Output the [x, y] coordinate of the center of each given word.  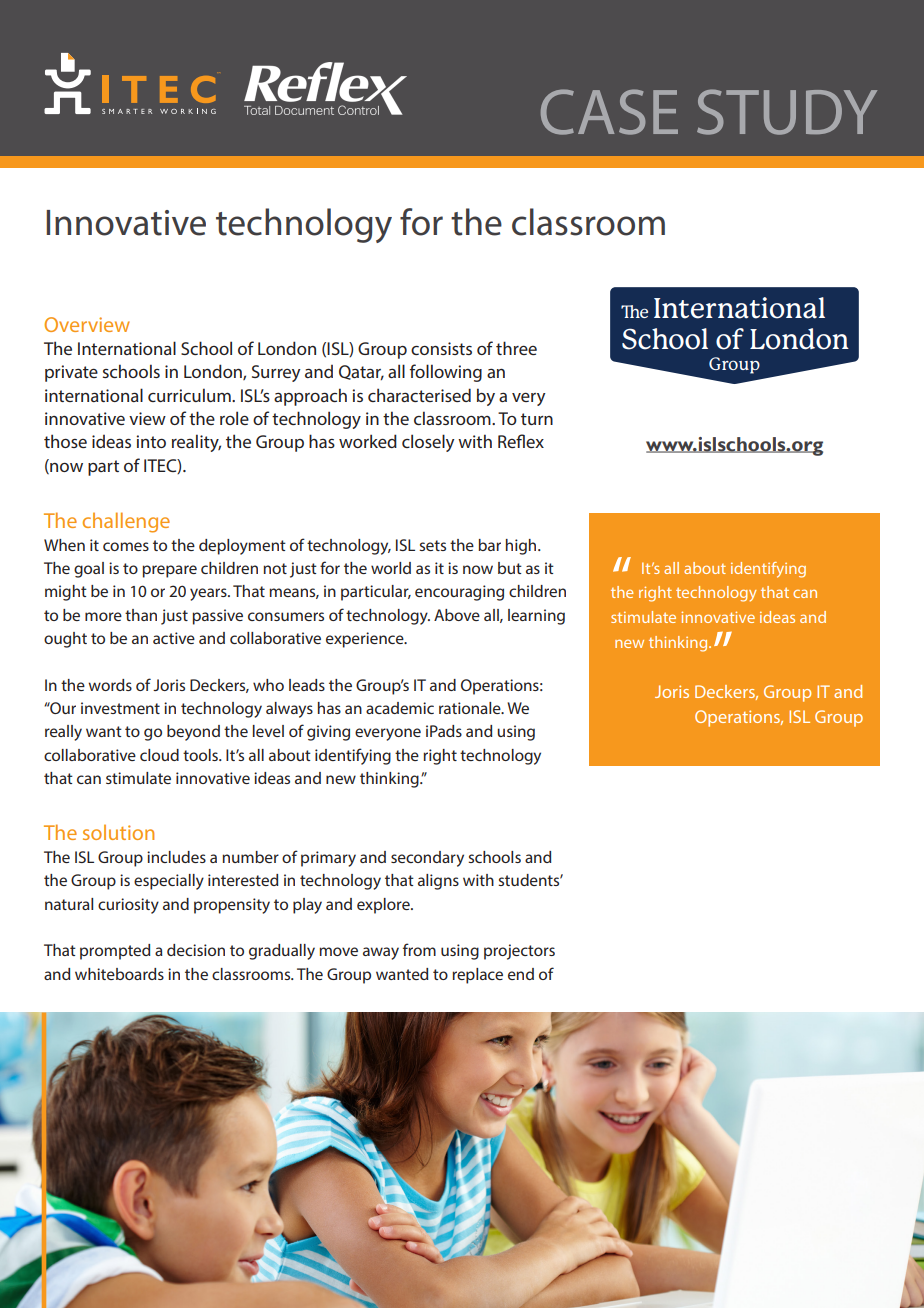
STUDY [787, 112]
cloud [159, 755]
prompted [115, 952]
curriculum [190, 395]
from [419, 949]
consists [441, 348]
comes [126, 546]
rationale [471, 708]
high [522, 547]
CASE [609, 112]
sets [432, 545]
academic [400, 708]
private [71, 373]
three [516, 348]
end [521, 974]
